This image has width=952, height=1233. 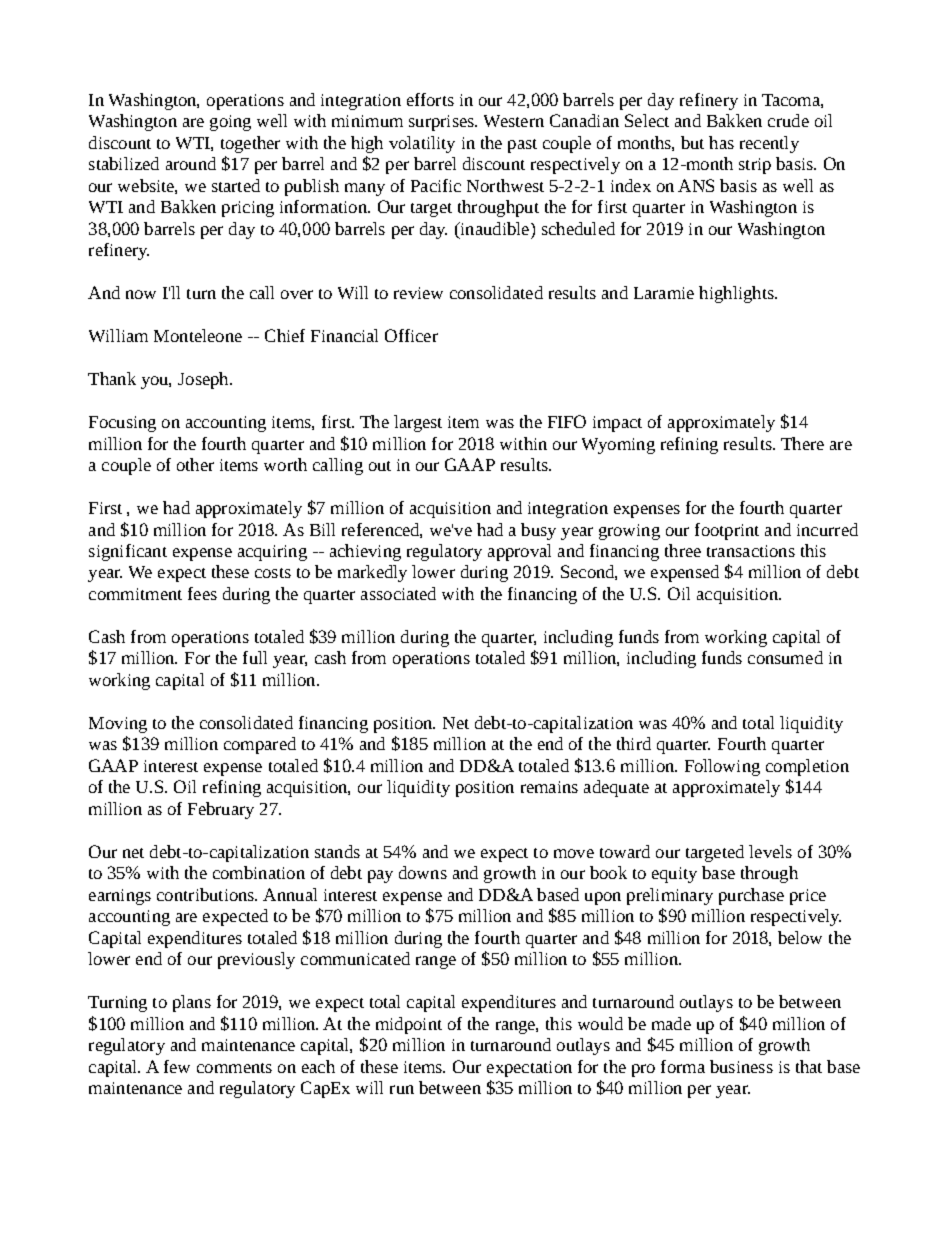 I want to click on going, so click(x=230, y=123).
